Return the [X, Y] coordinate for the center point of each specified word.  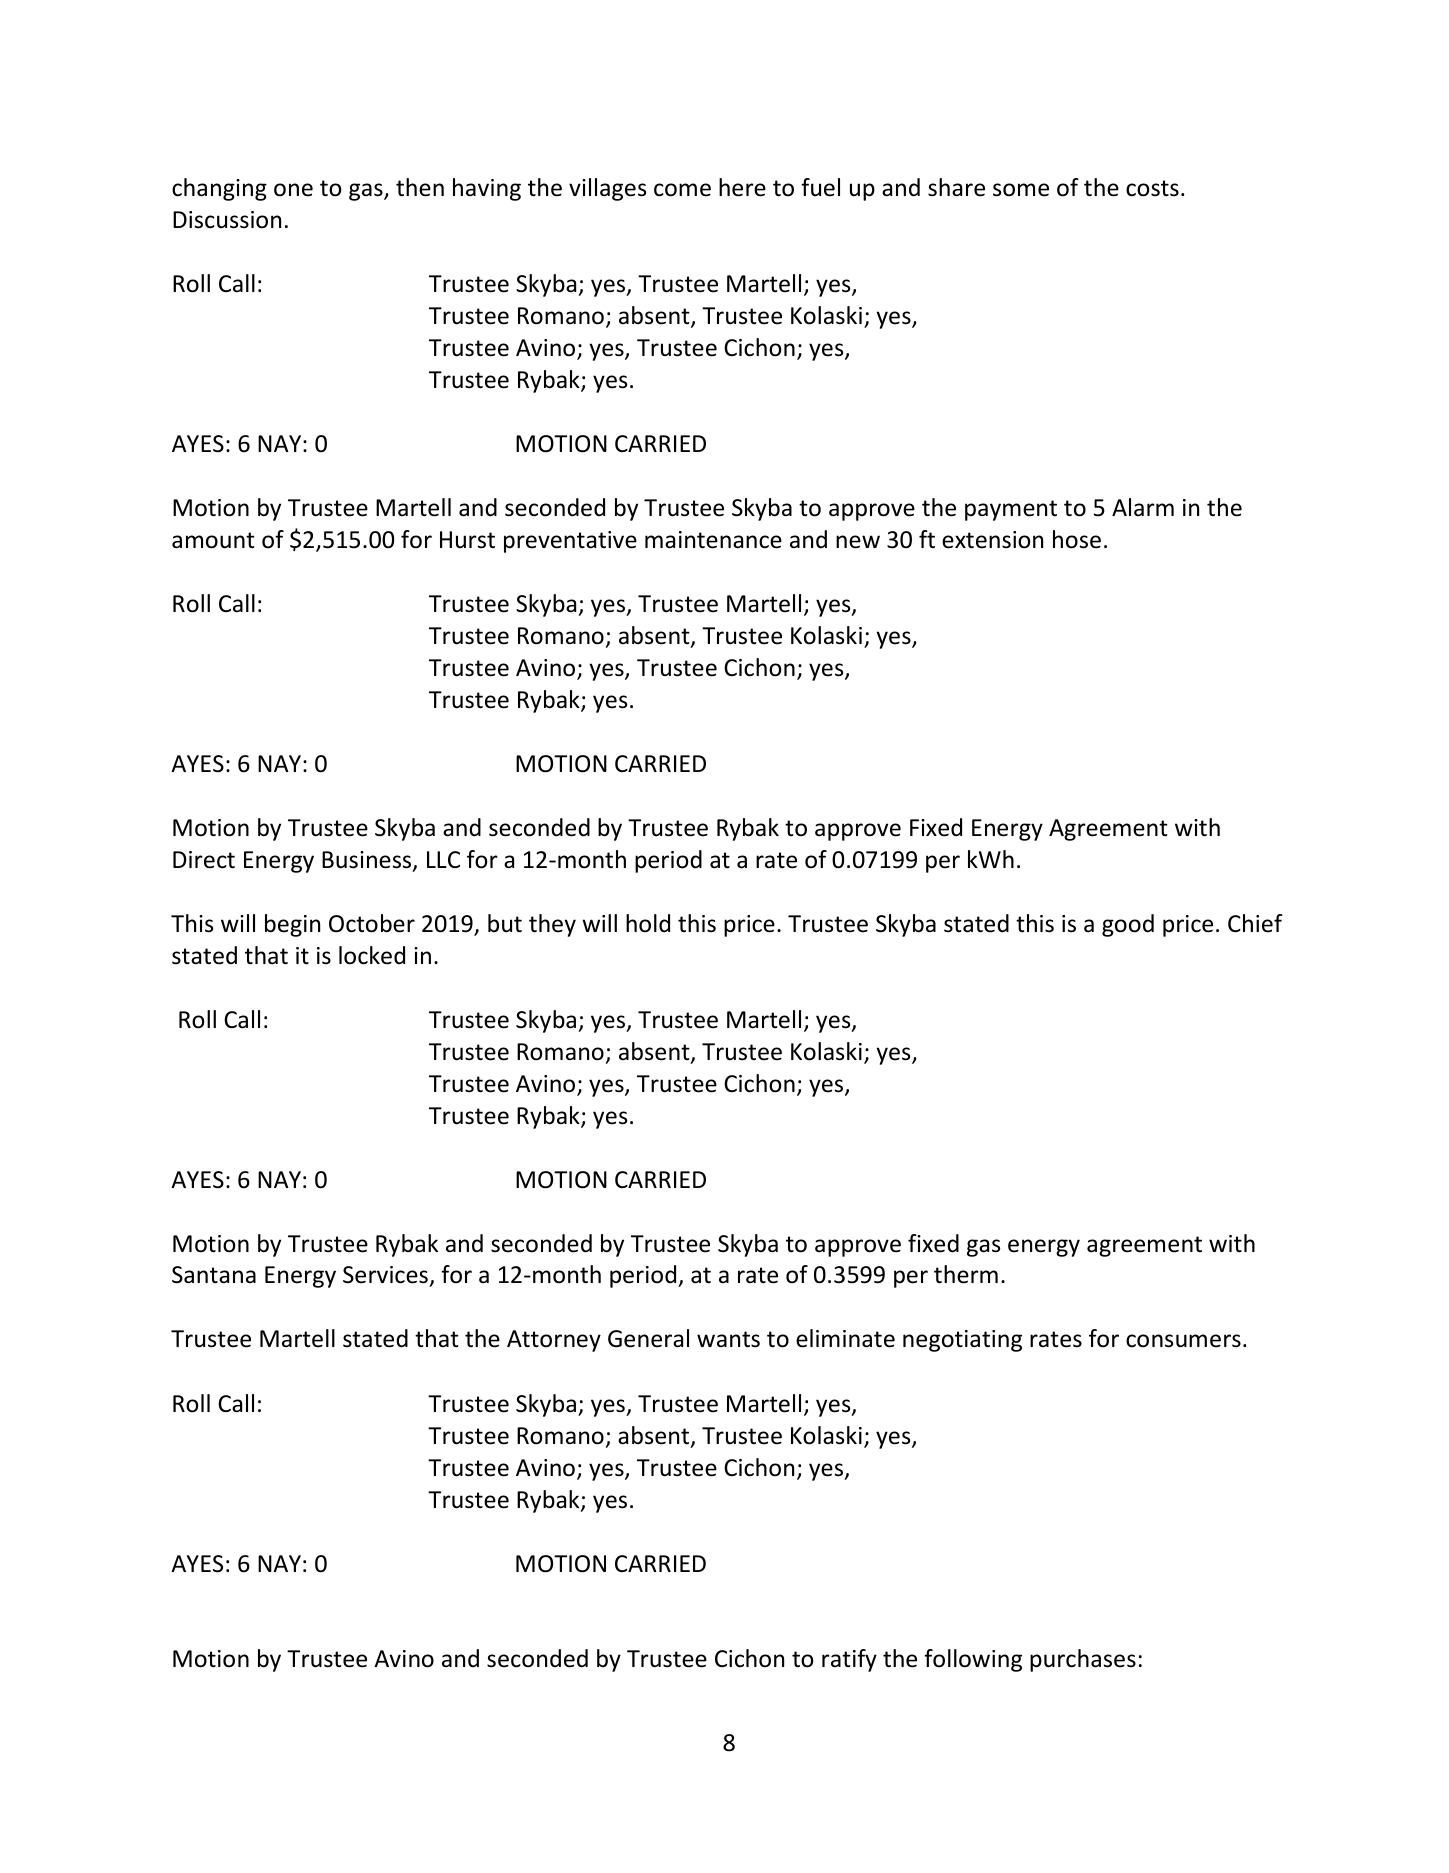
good [1128, 925]
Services [386, 1276]
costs [1152, 188]
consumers [1183, 1341]
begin [292, 925]
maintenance [713, 540]
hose [1077, 539]
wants [728, 1339]
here [742, 187]
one [293, 190]
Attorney [554, 1341]
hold [648, 923]
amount [213, 540]
